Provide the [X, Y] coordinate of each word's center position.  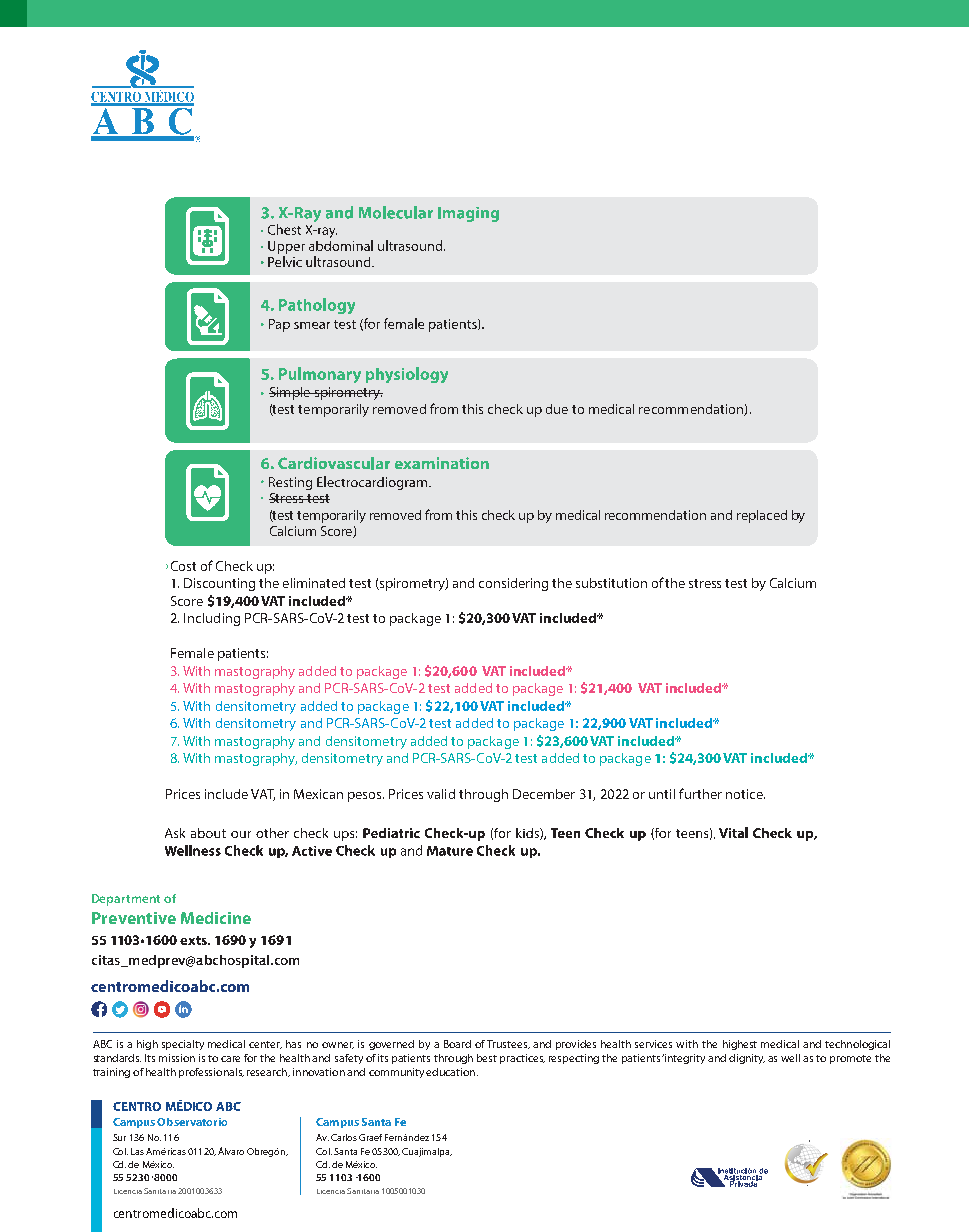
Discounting [219, 584]
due [557, 409]
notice [745, 794]
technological [857, 1045]
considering [513, 584]
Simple [291, 393]
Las [137, 1151]
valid [441, 794]
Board [457, 1044]
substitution [611, 583]
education [452, 1072]
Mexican [318, 794]
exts [195, 940]
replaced [762, 516]
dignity [747, 1059]
